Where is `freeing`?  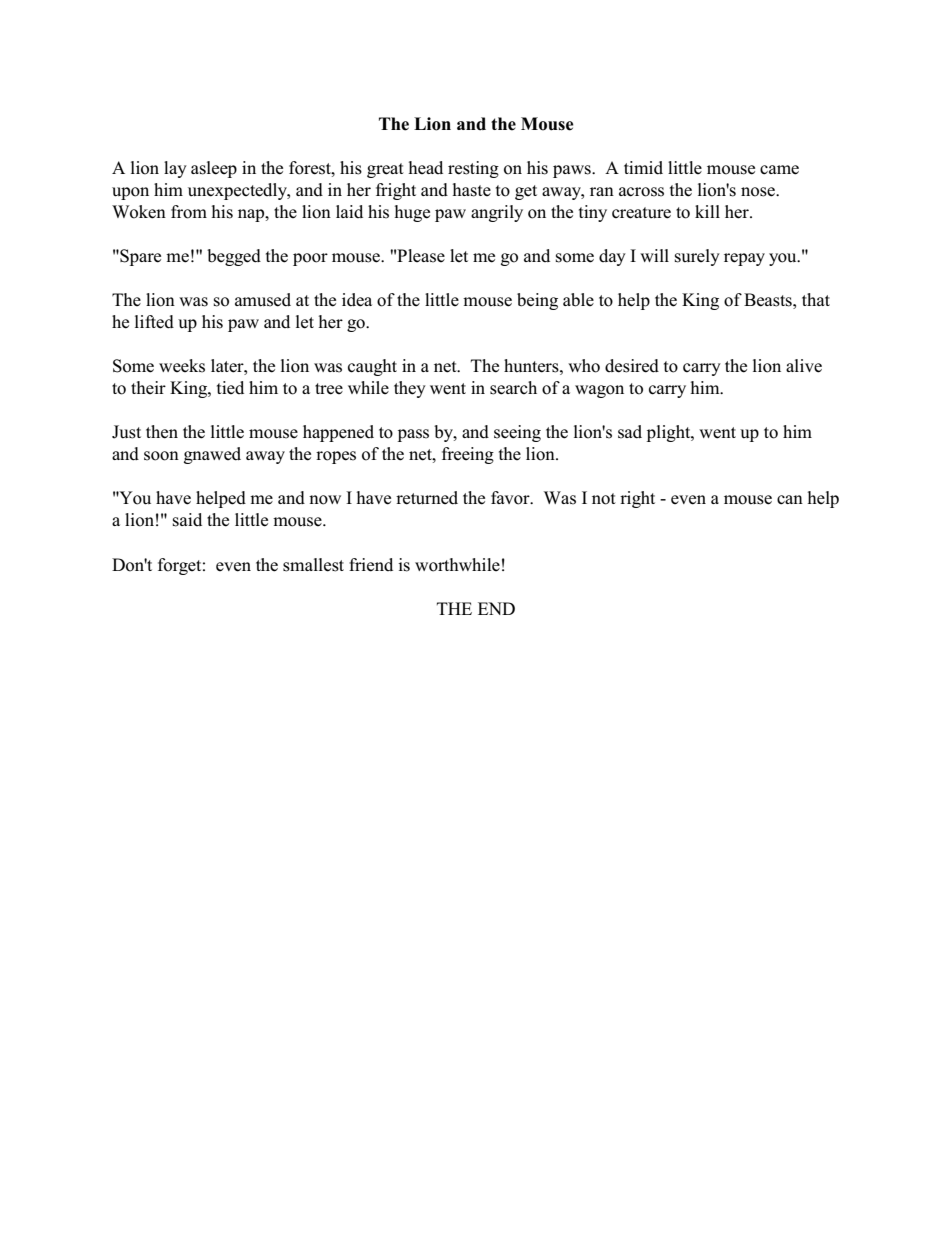 freeing is located at coordinates (468, 455).
